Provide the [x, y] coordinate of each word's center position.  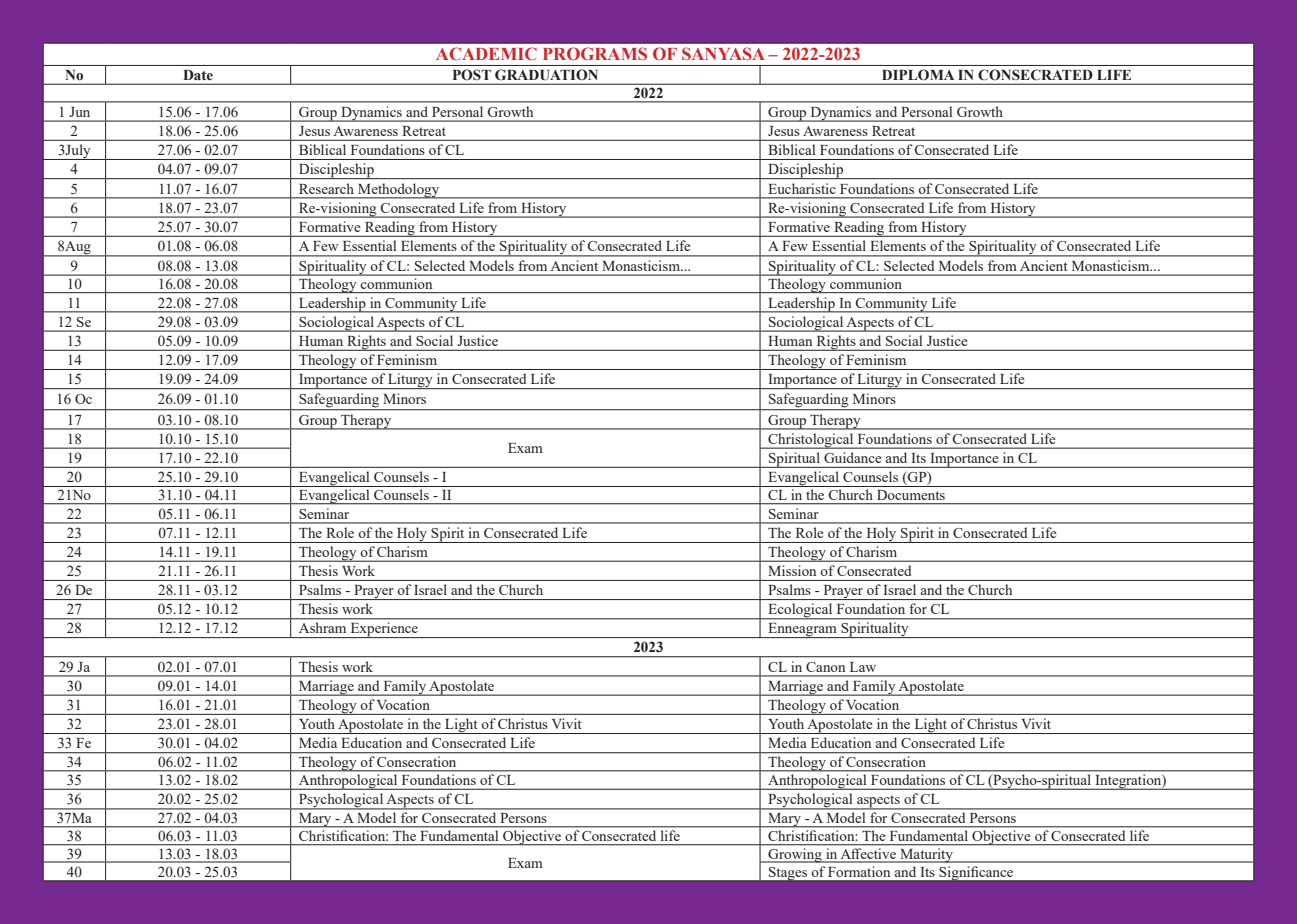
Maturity [926, 855]
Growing [795, 855]
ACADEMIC [486, 53]
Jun [80, 112]
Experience [384, 630]
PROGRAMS [595, 53]
